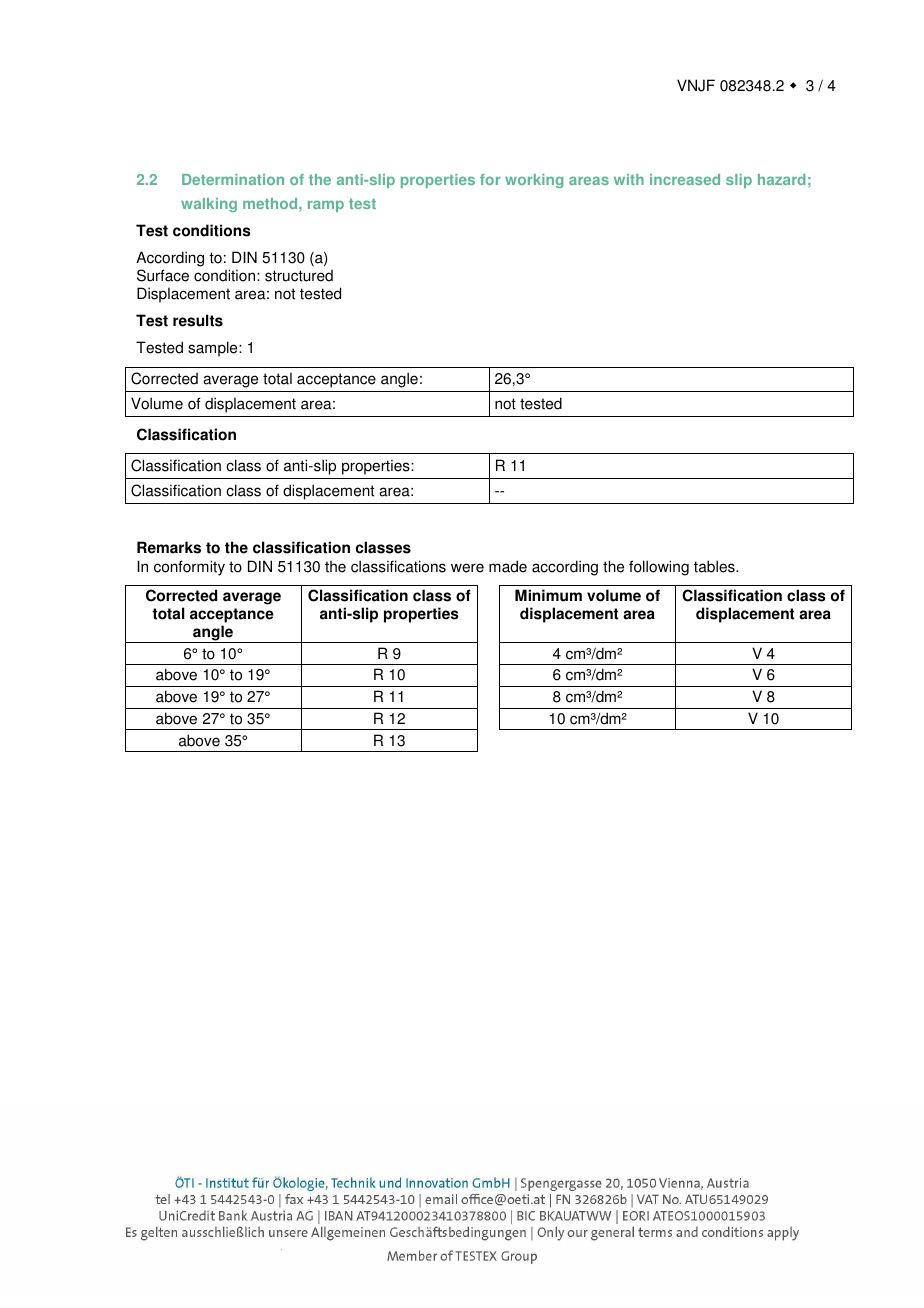  What do you see at coordinates (685, 179) in the screenshot?
I see `increased` at bounding box center [685, 179].
